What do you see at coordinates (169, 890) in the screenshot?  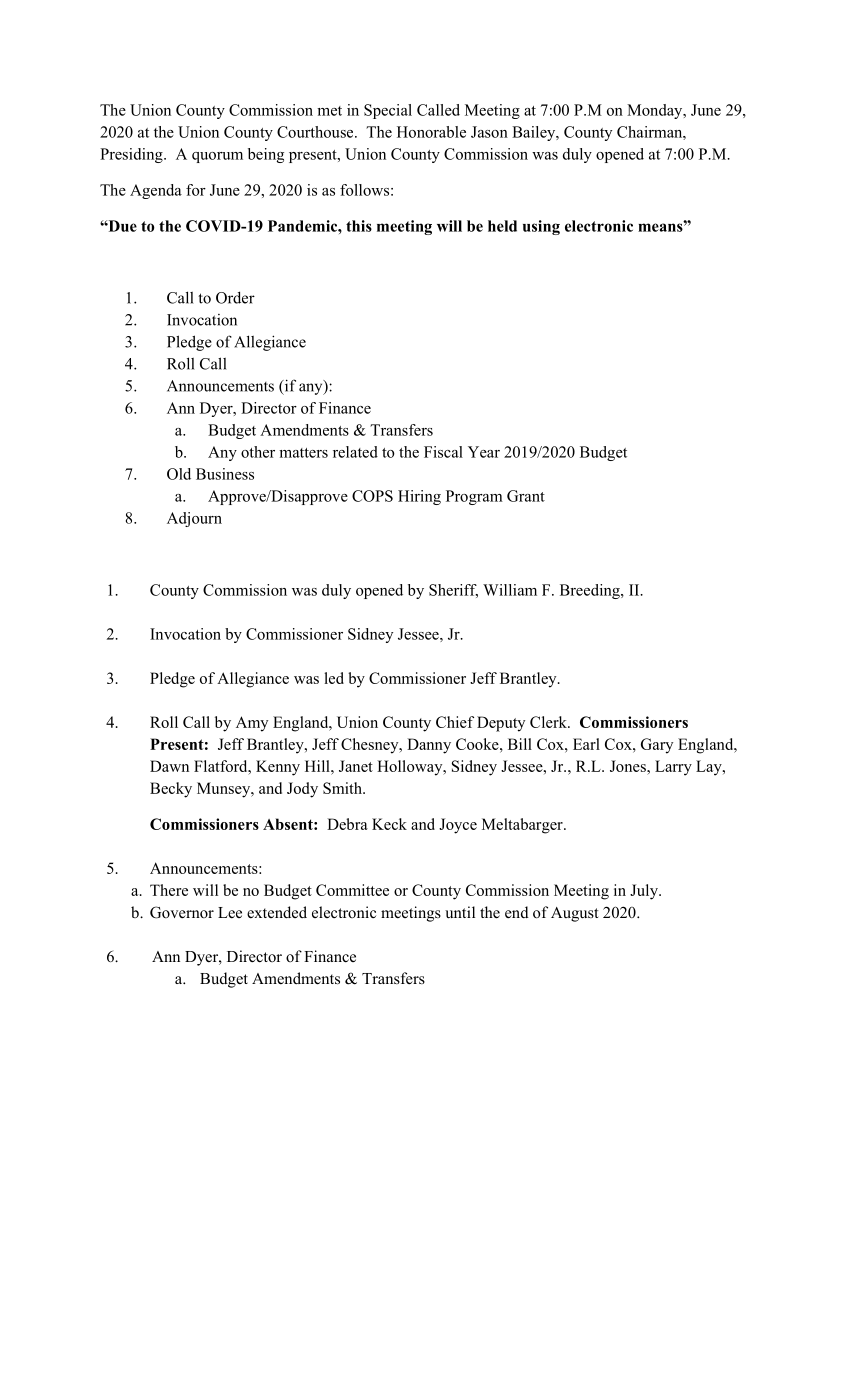 I see `There` at bounding box center [169, 890].
